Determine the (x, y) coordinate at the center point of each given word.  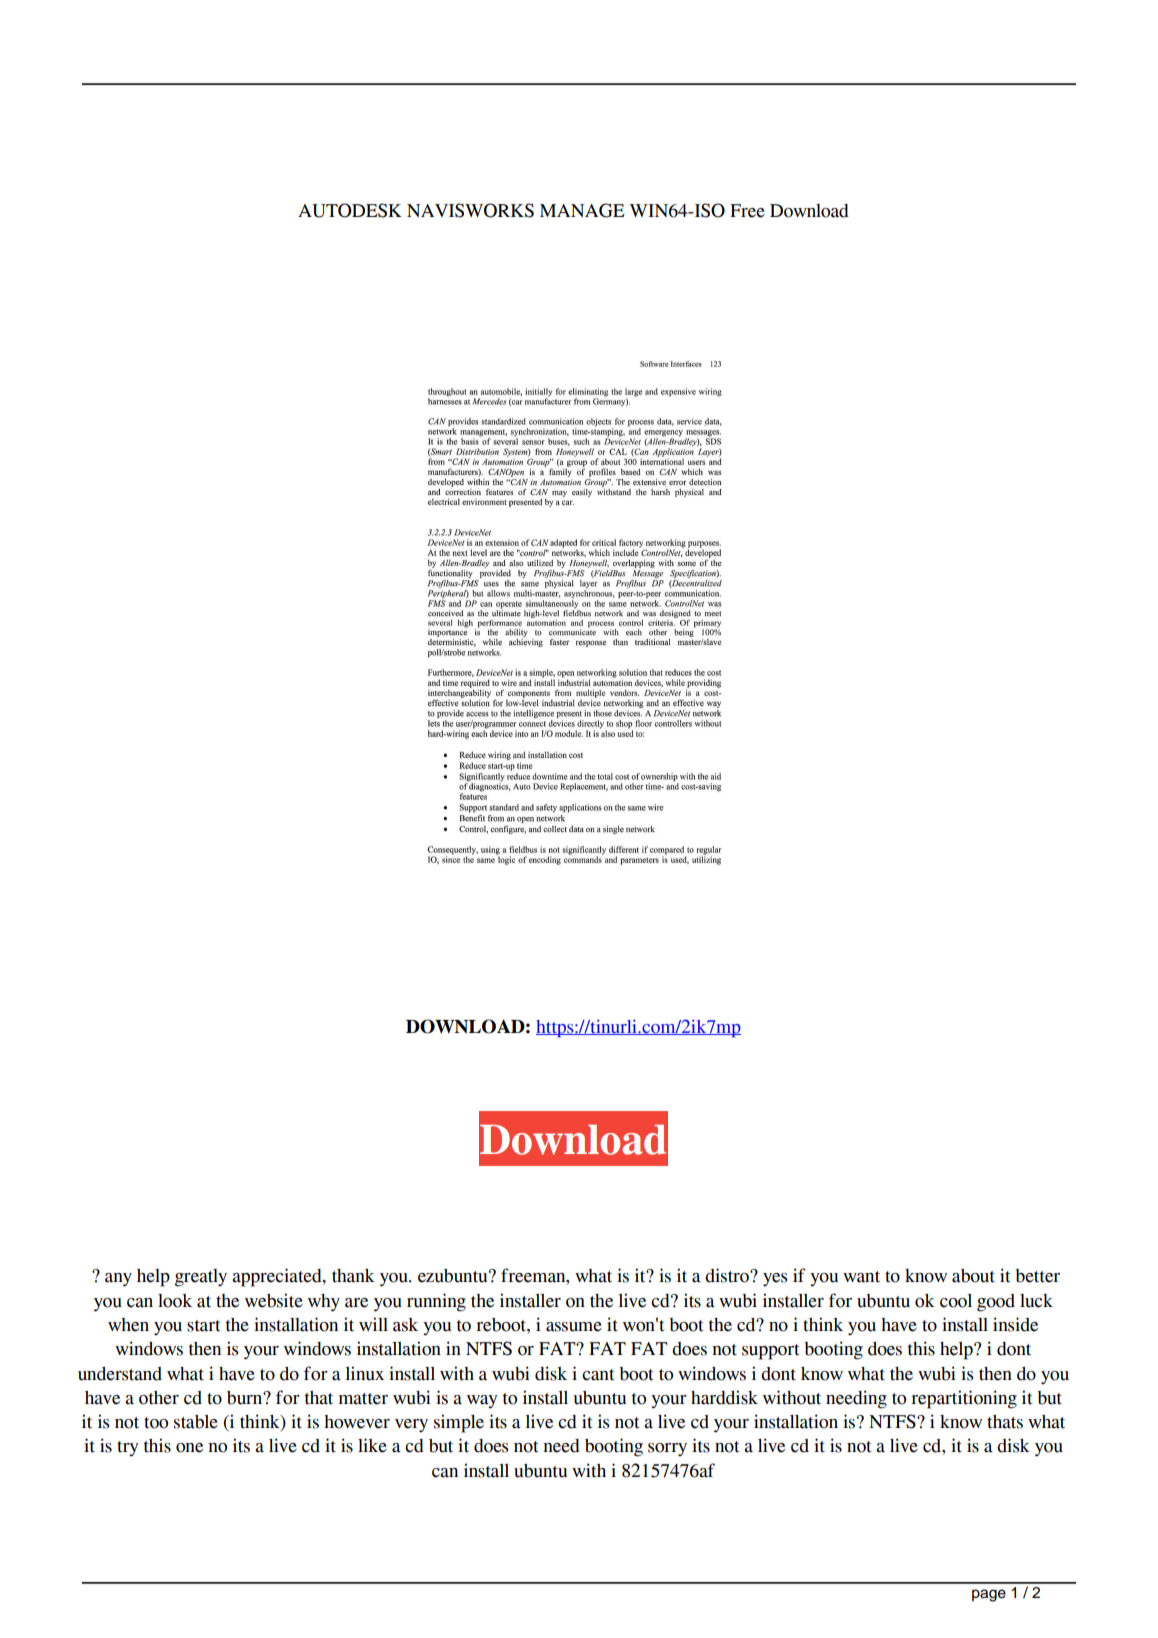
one (189, 1448)
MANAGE (582, 210)
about (973, 1276)
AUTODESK (350, 210)
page (989, 1595)
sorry (667, 1450)
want (861, 1277)
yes (775, 1280)
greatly (201, 1278)
